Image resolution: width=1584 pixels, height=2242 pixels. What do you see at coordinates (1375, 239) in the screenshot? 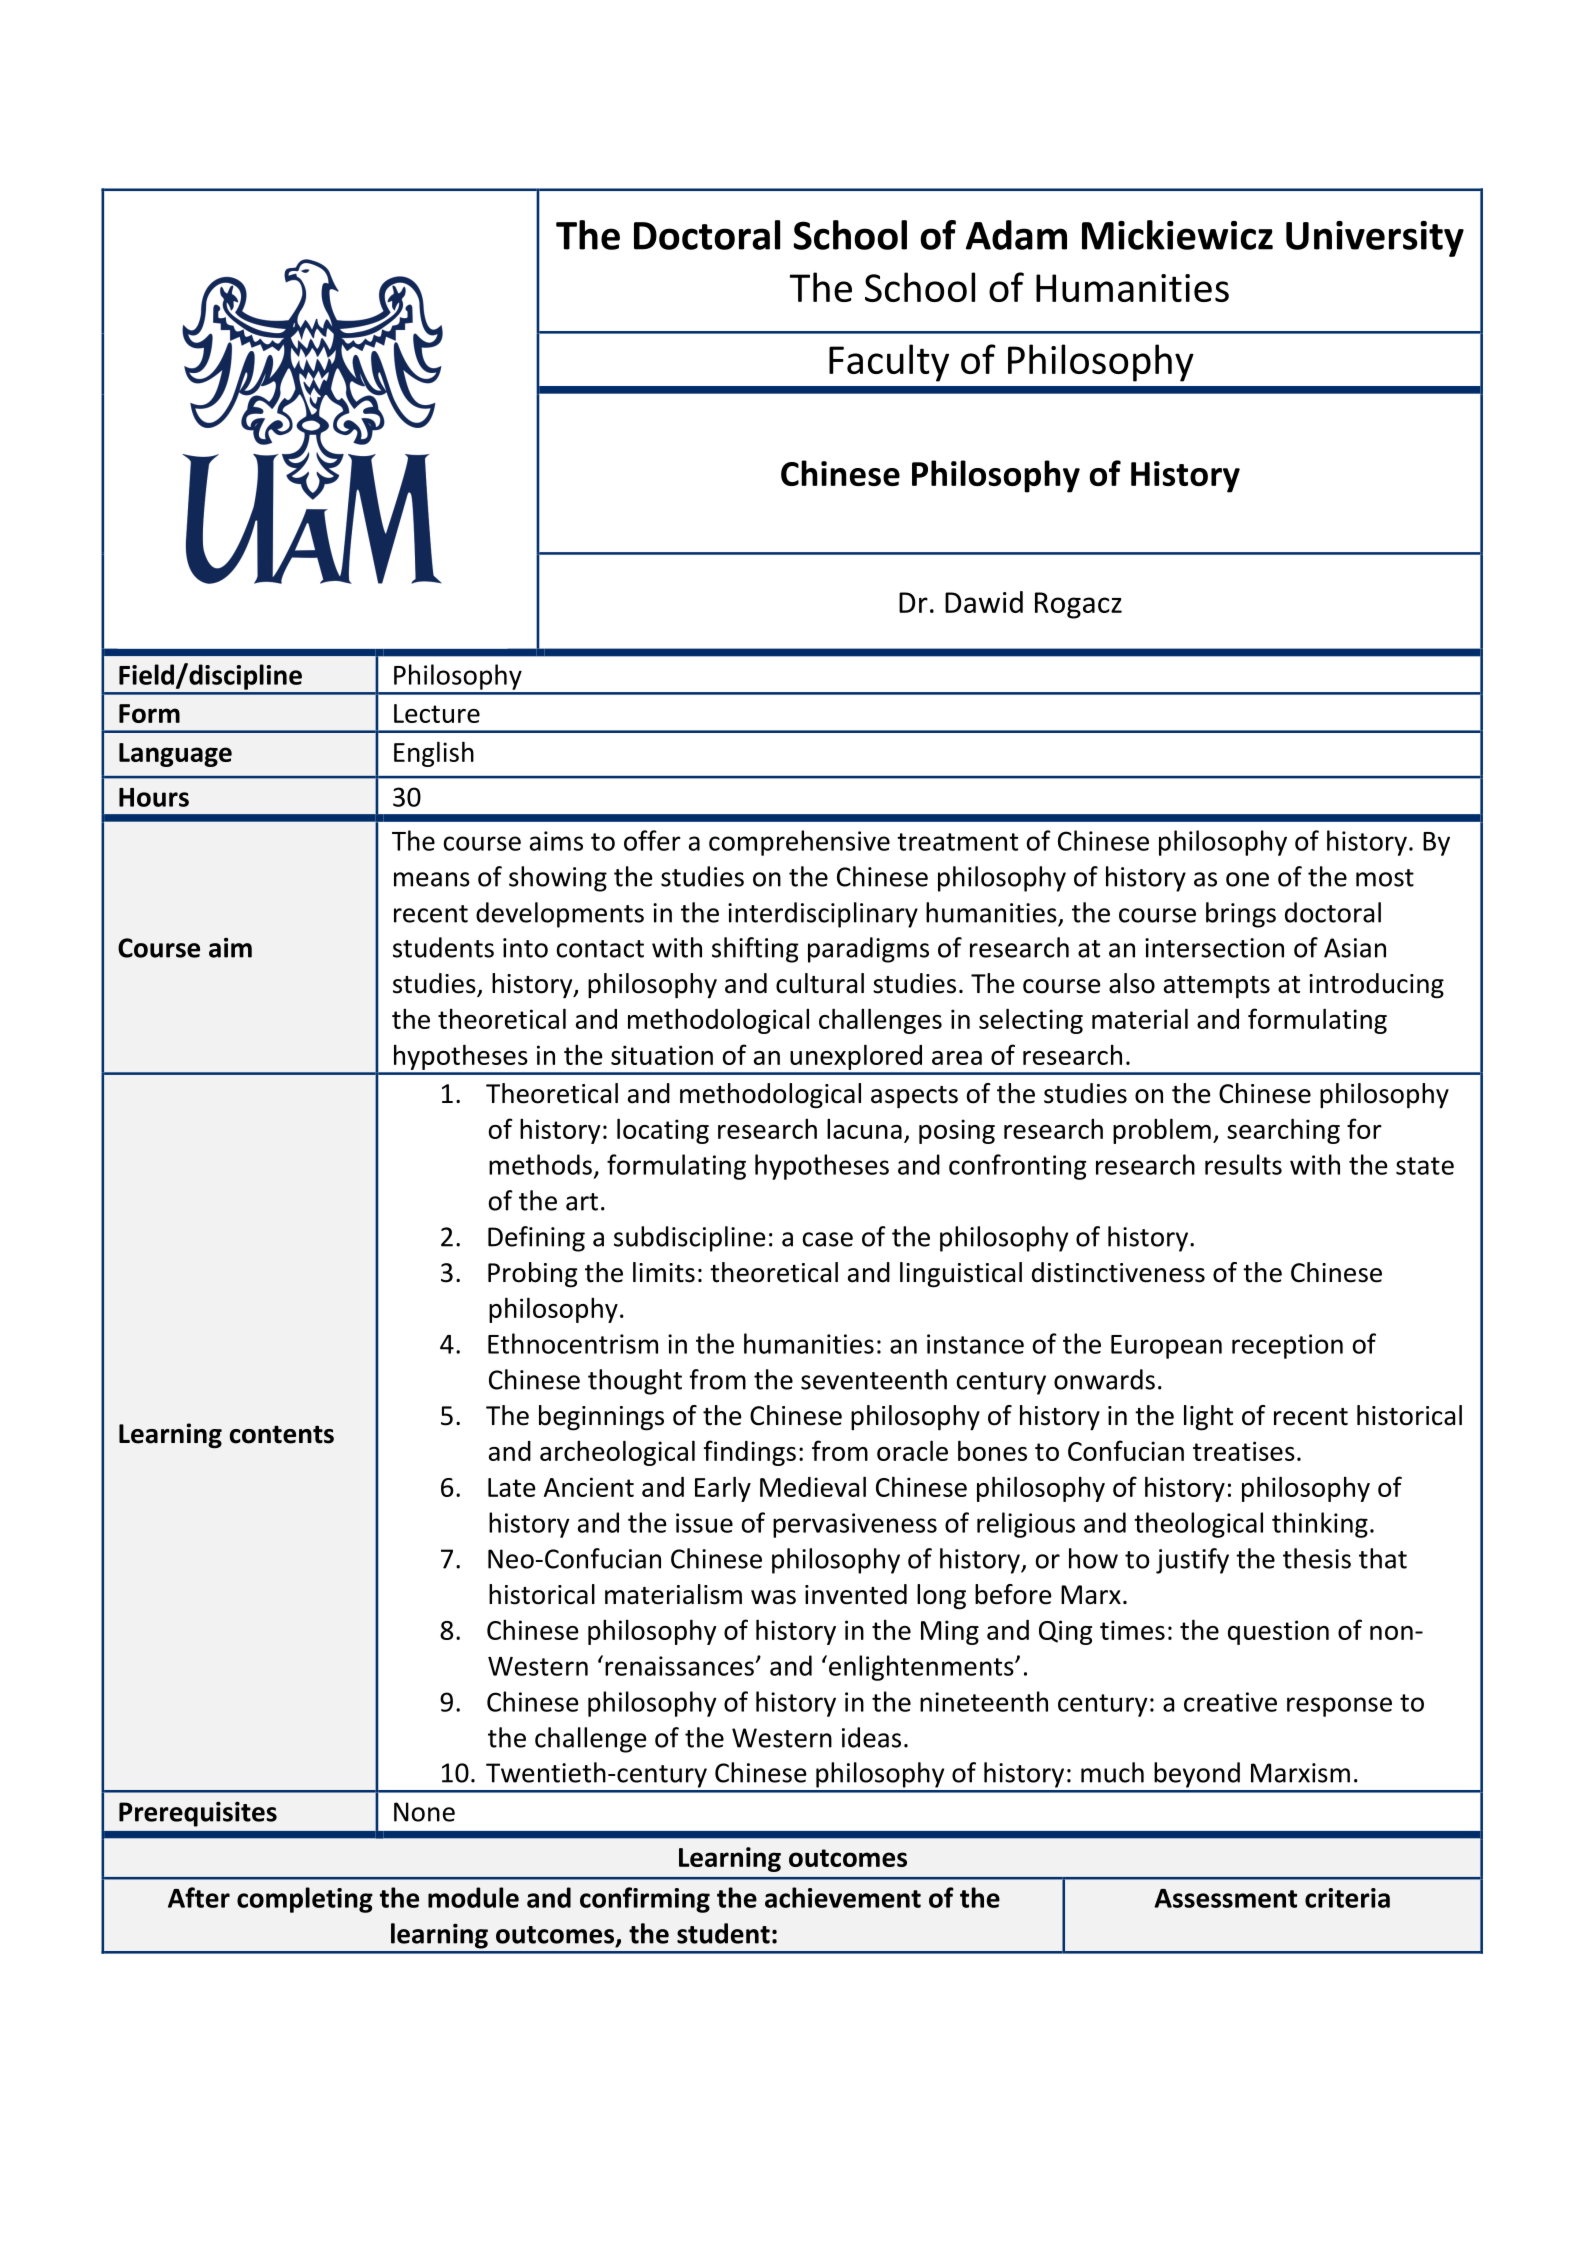
I see `University` at bounding box center [1375, 239].
